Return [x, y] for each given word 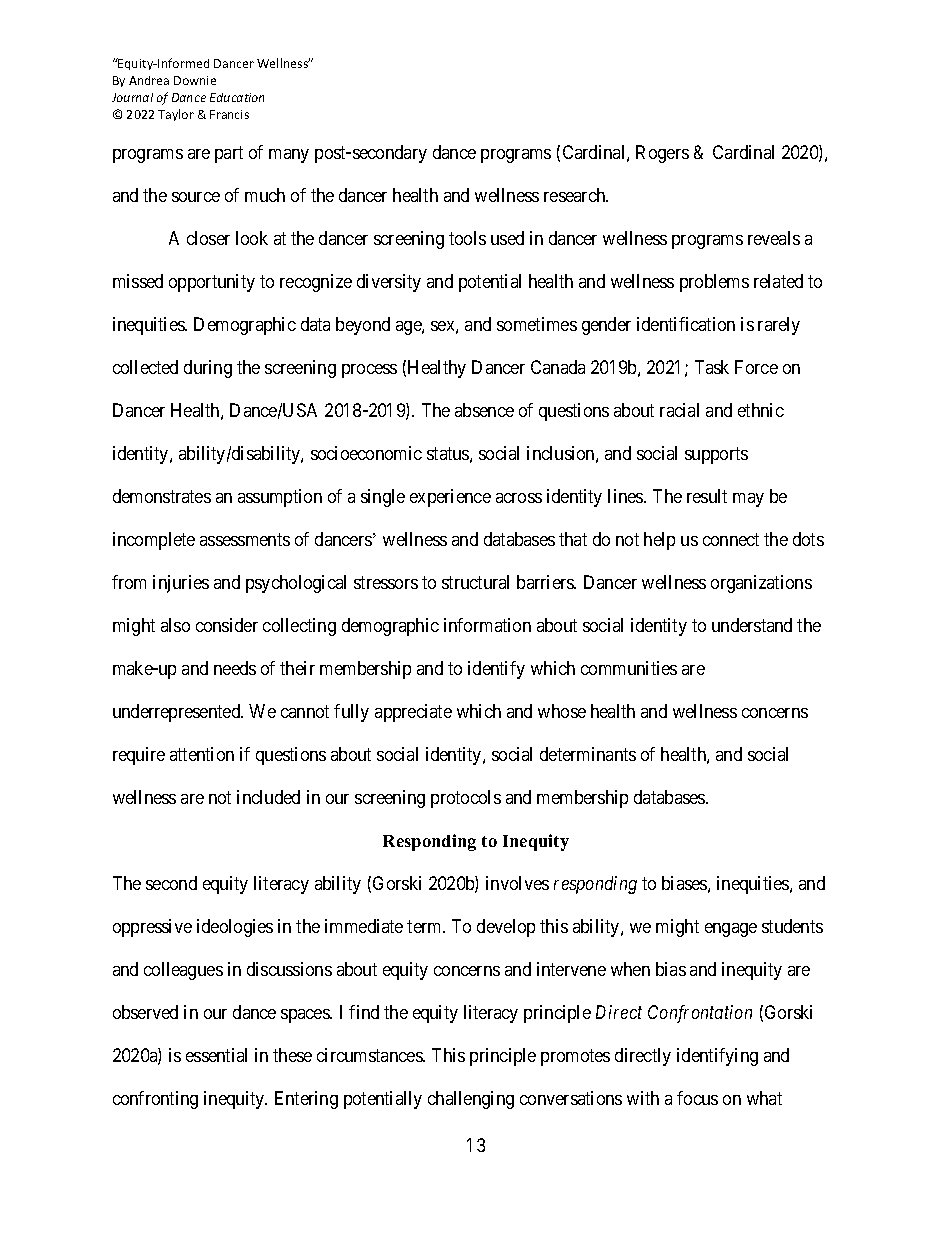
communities [629, 668]
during [208, 369]
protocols [466, 799]
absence [484, 410]
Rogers [662, 154]
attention [202, 754]
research [576, 195]
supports [716, 455]
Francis [229, 114]
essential [216, 1055]
